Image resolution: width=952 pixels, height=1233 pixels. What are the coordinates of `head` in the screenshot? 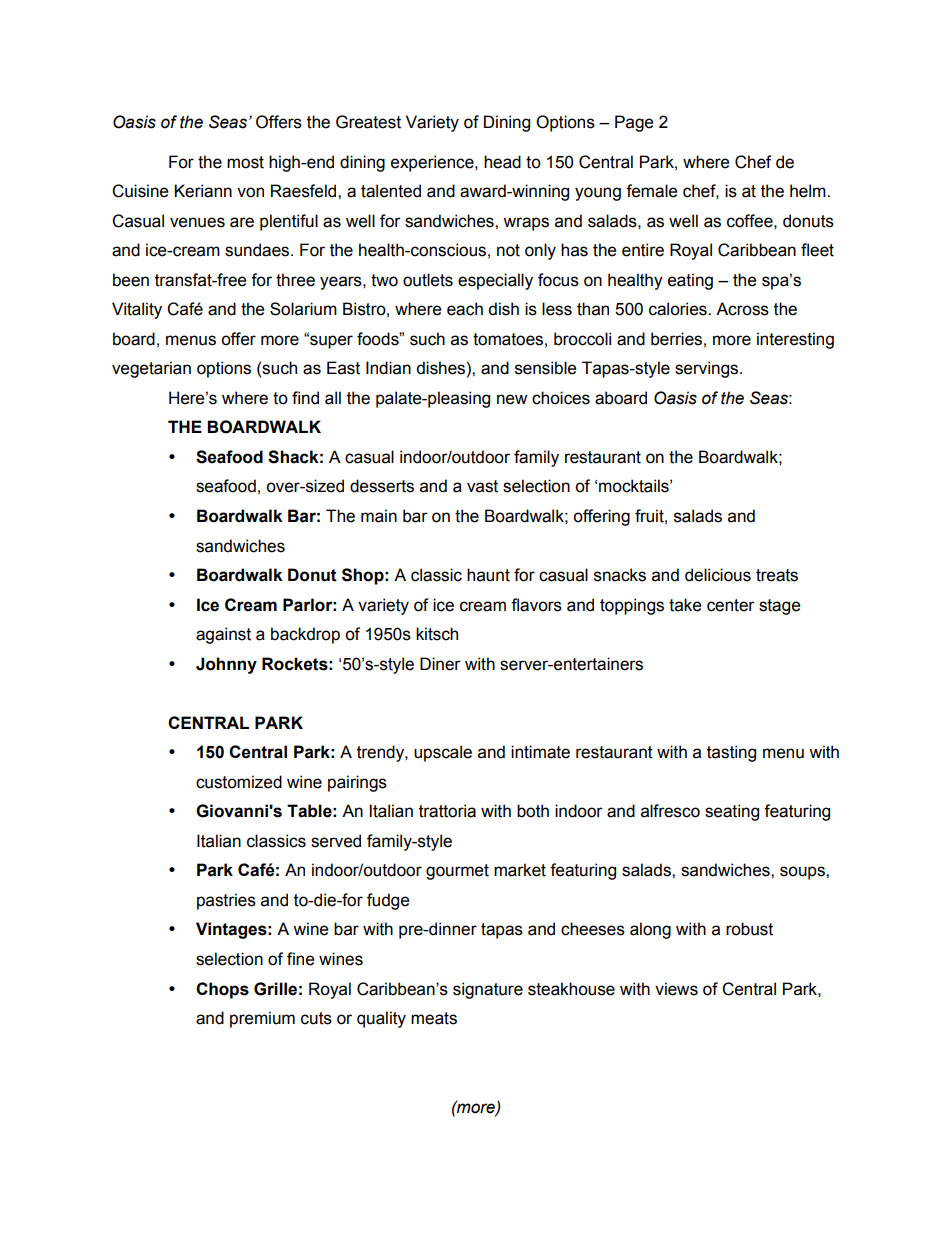 It's located at (502, 162).
